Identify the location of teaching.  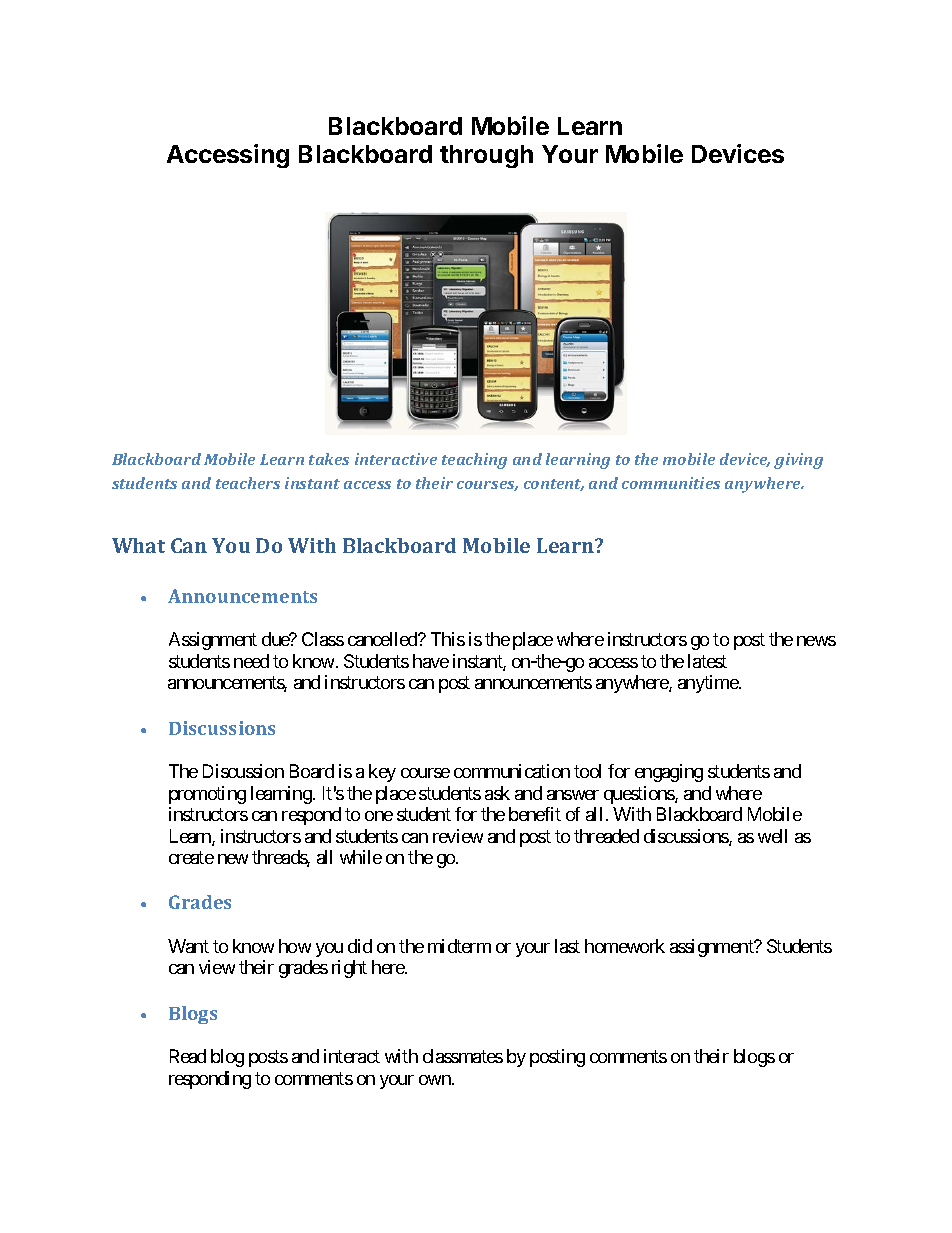
(474, 461).
